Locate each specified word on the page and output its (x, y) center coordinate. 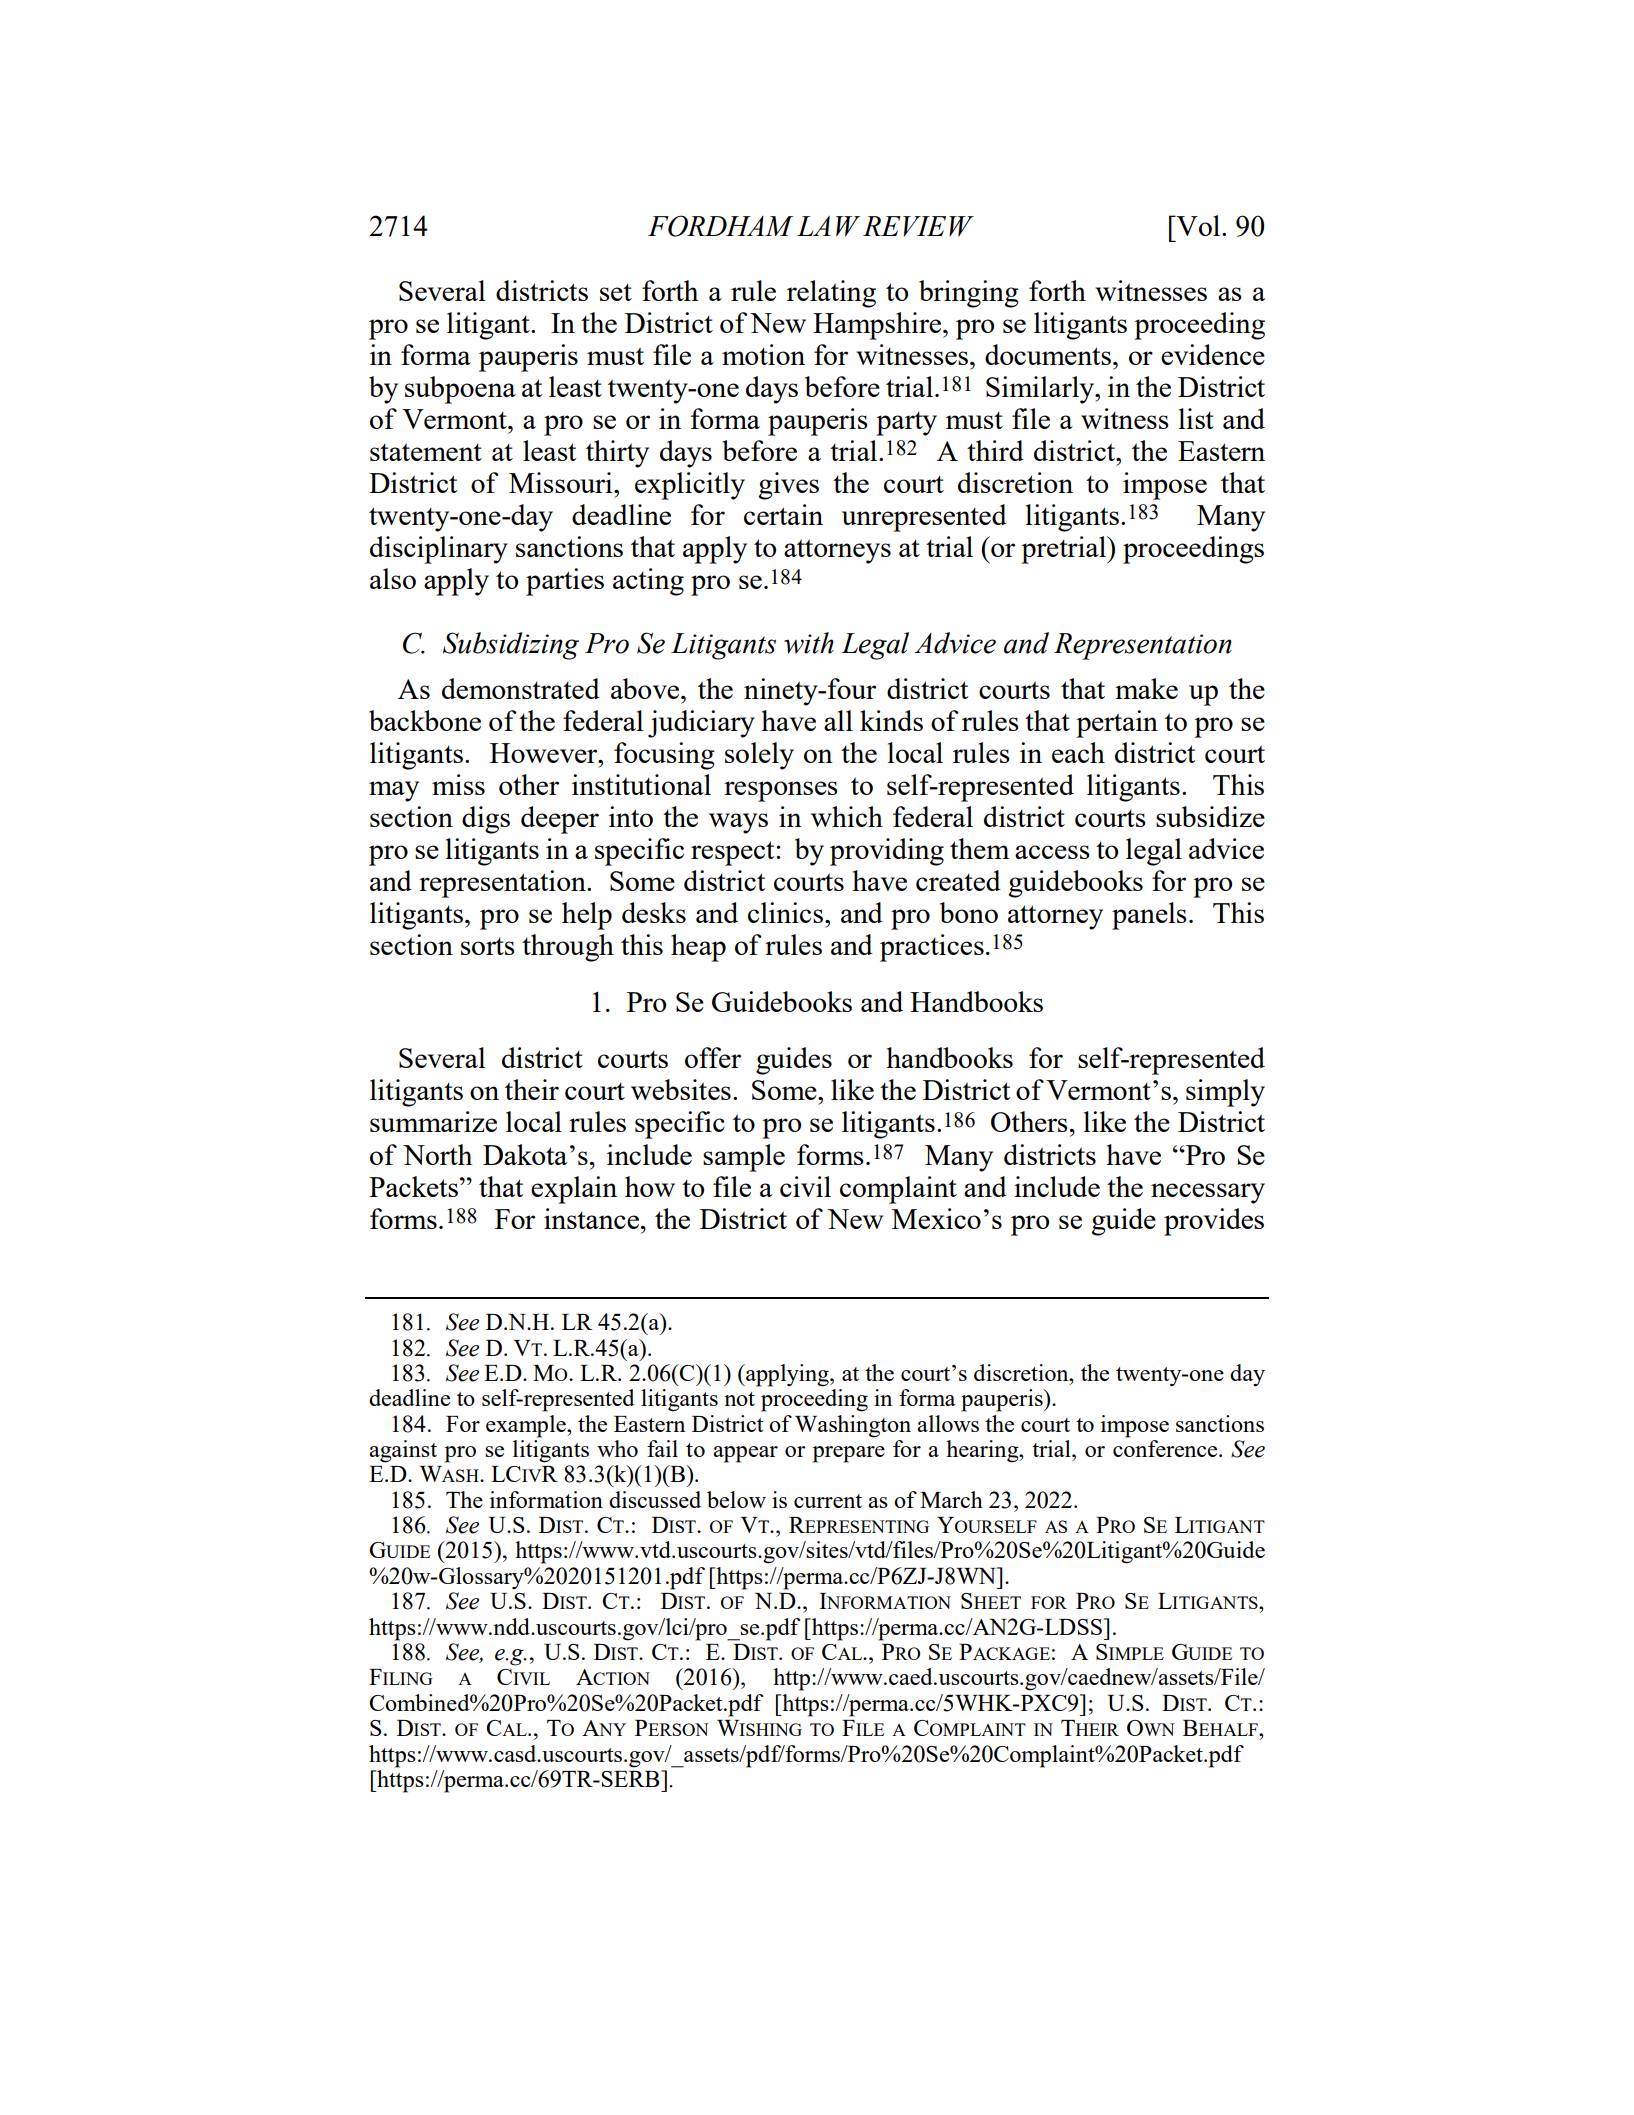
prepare (849, 1454)
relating (831, 294)
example (527, 1426)
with (809, 643)
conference (1166, 1448)
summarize (433, 1121)
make (1146, 688)
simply (1225, 1093)
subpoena (460, 390)
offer (713, 1057)
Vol (1198, 225)
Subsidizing (511, 646)
